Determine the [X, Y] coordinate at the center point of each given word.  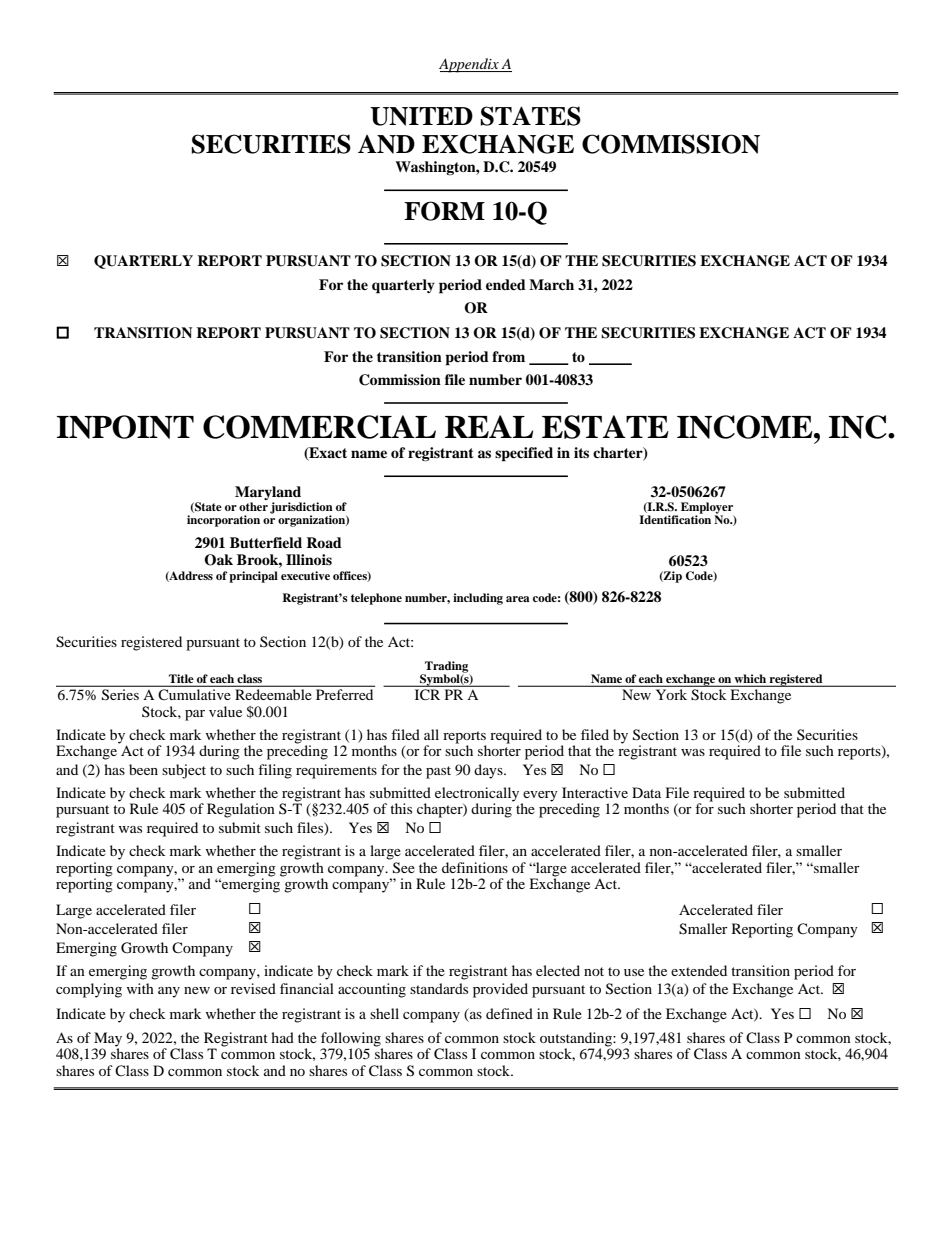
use [634, 972]
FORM [444, 211]
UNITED [421, 116]
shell [384, 1013]
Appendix [470, 65]
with [140, 988]
